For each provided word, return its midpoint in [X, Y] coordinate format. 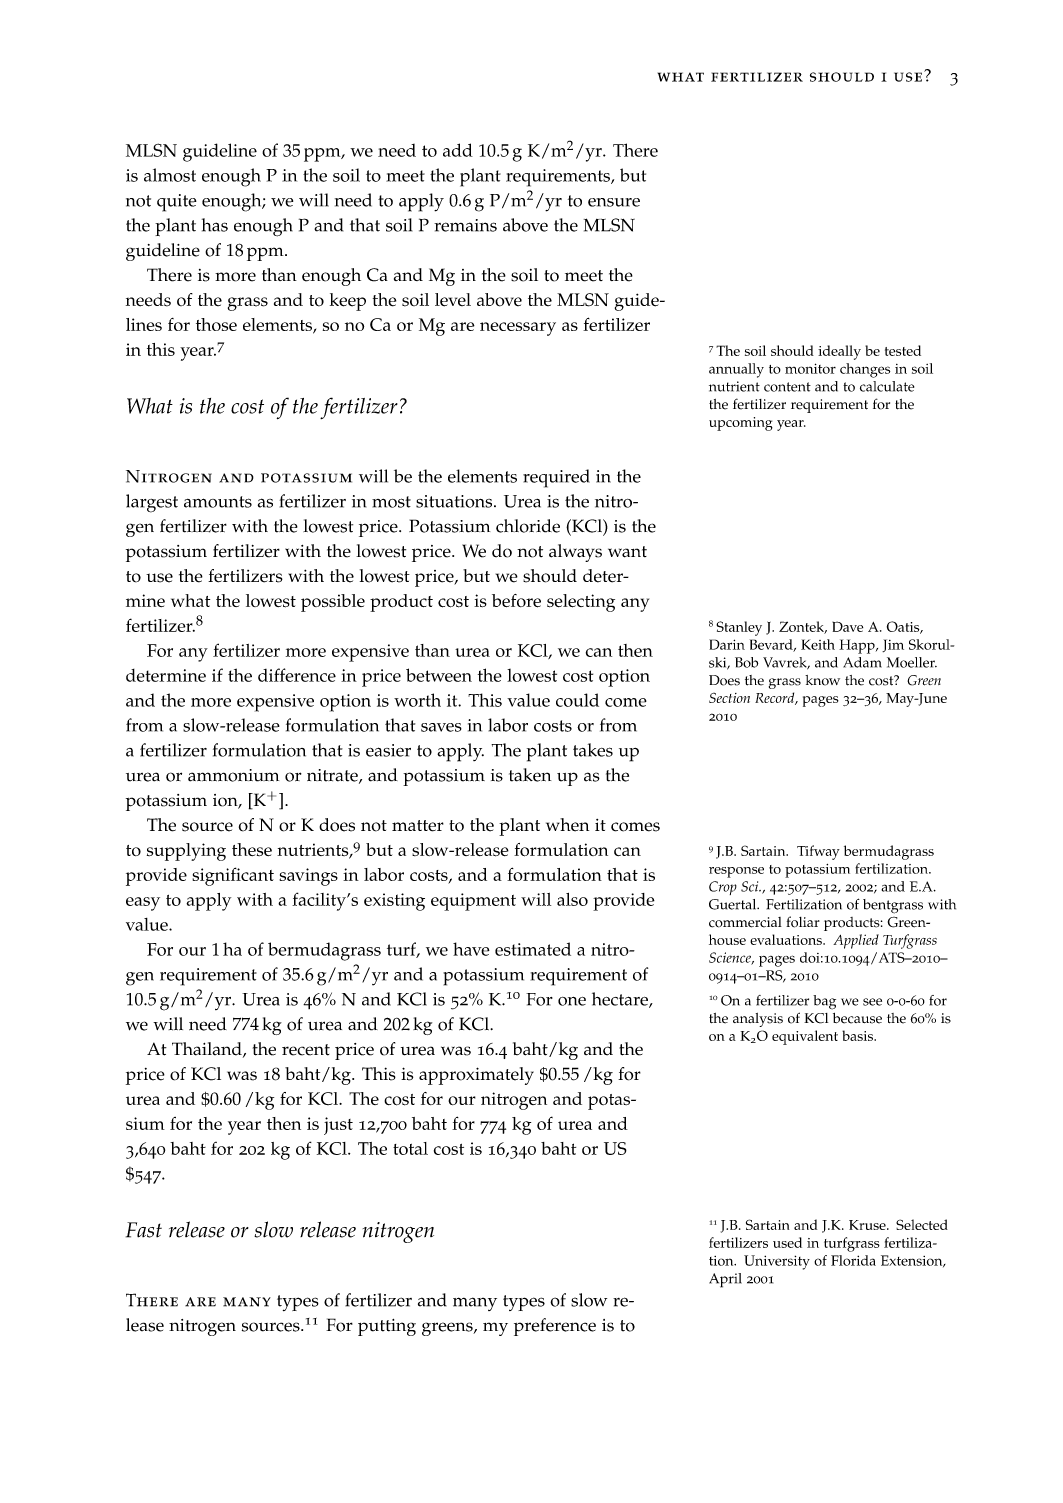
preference [555, 1327]
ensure [614, 202]
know [822, 680]
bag [824, 1002]
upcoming [741, 424]
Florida [853, 1260]
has [215, 225]
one [572, 1001]
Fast [144, 1230]
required [556, 478]
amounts [218, 502]
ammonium [233, 775]
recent [306, 1050]
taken [530, 775]
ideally [839, 352]
